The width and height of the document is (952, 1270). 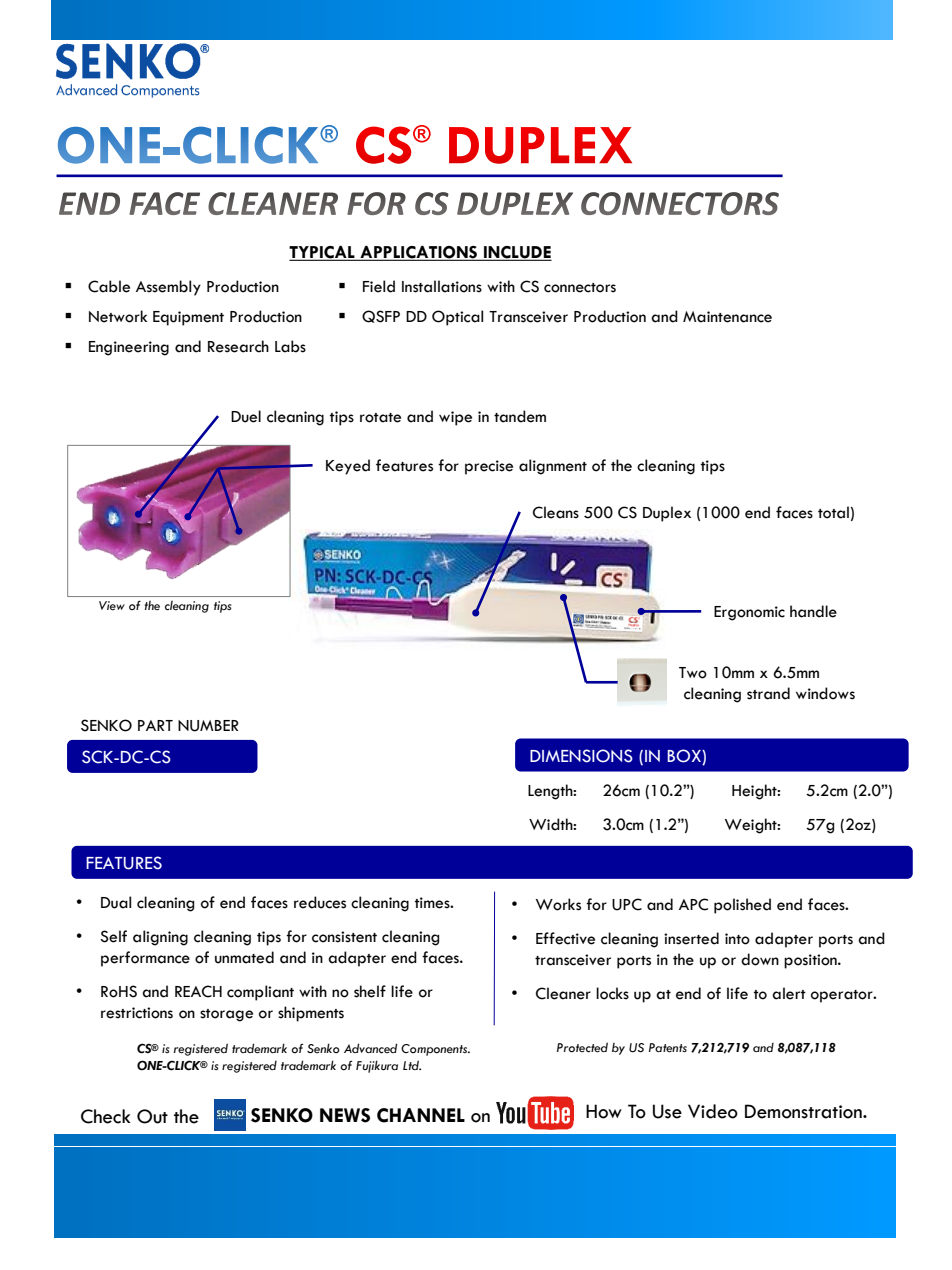 I want to click on DIMENSIONS, so click(x=581, y=756).
